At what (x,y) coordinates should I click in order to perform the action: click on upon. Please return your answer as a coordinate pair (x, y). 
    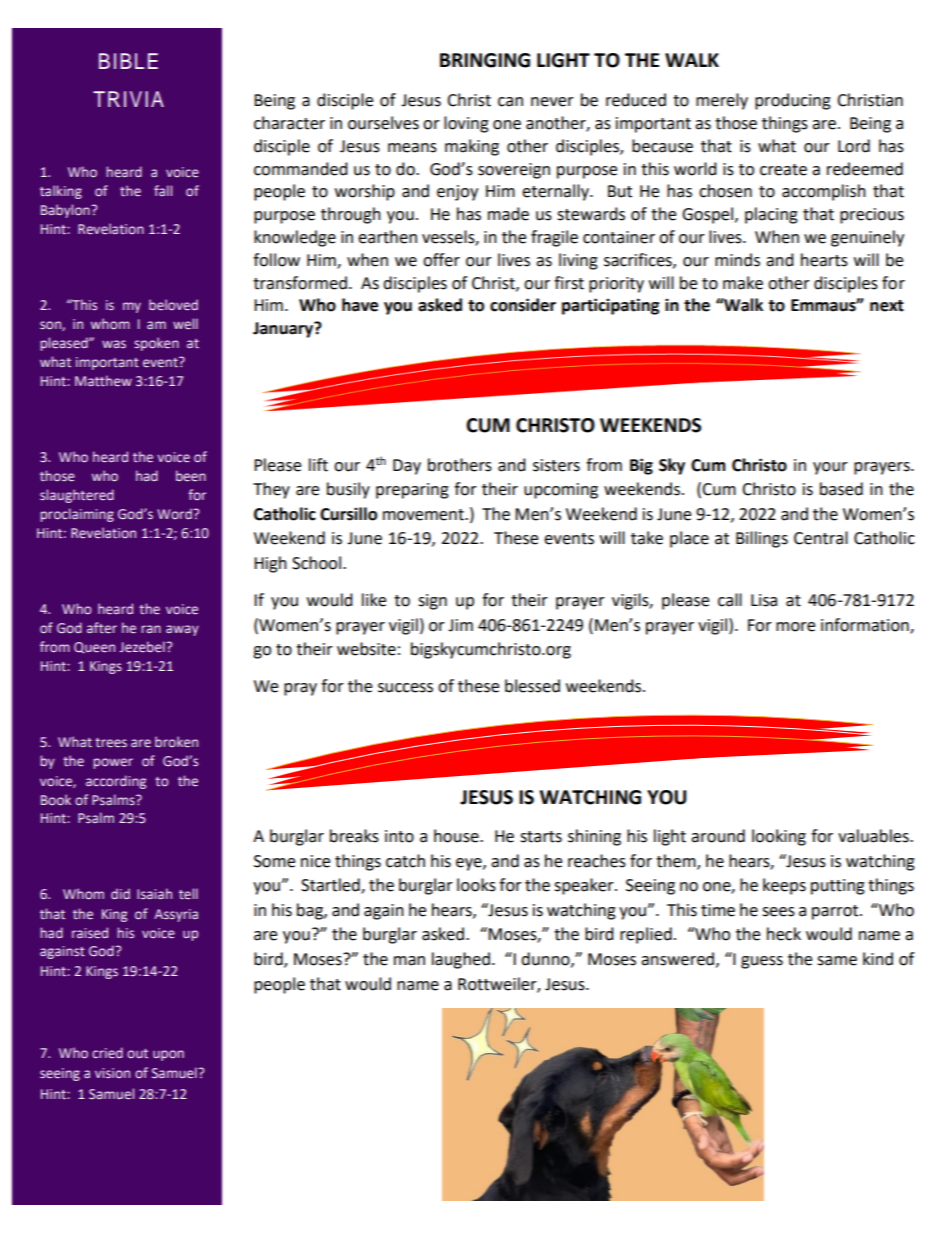
    Looking at the image, I should click on (168, 1055).
